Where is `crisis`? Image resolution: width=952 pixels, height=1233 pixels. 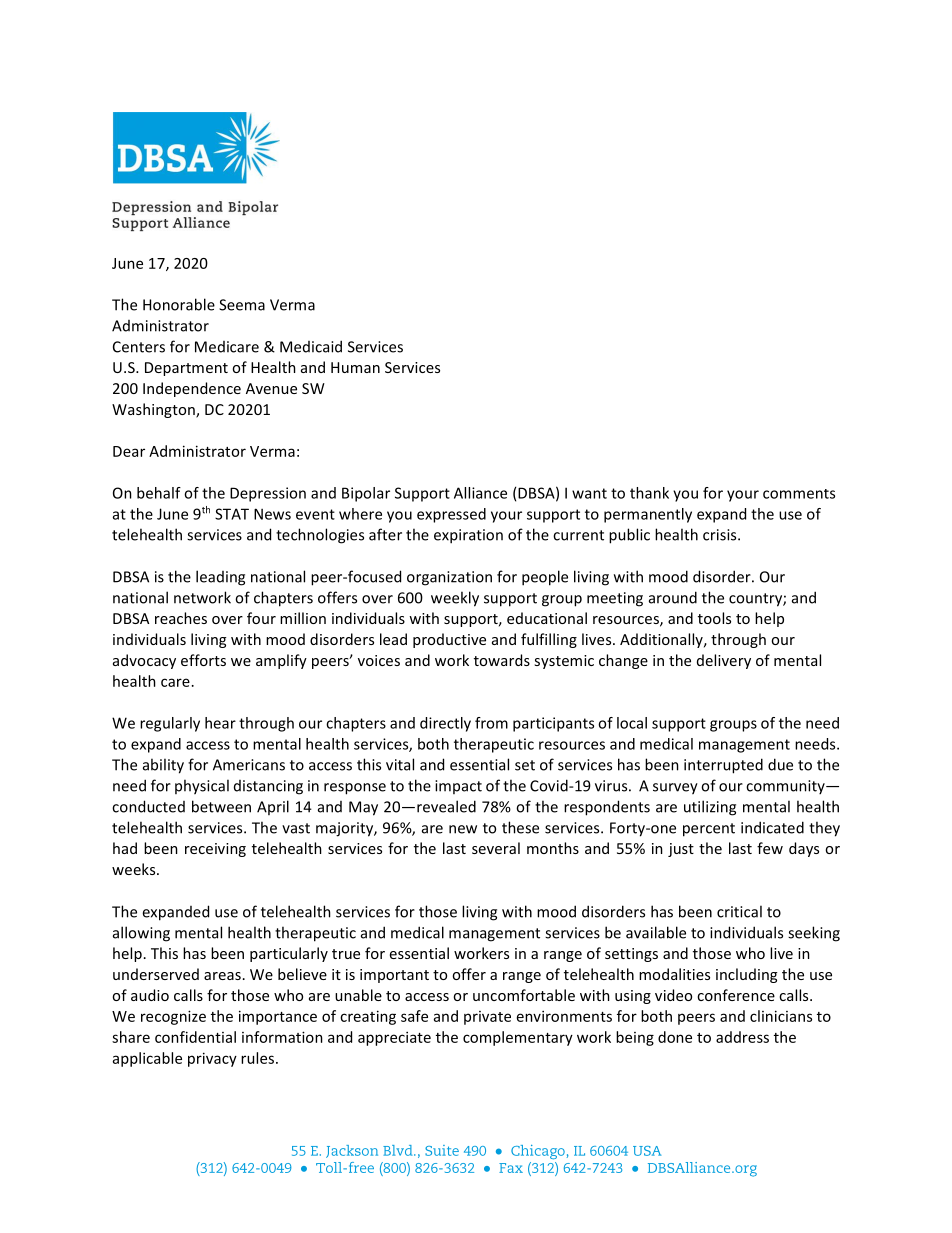
crisis is located at coordinates (721, 535).
